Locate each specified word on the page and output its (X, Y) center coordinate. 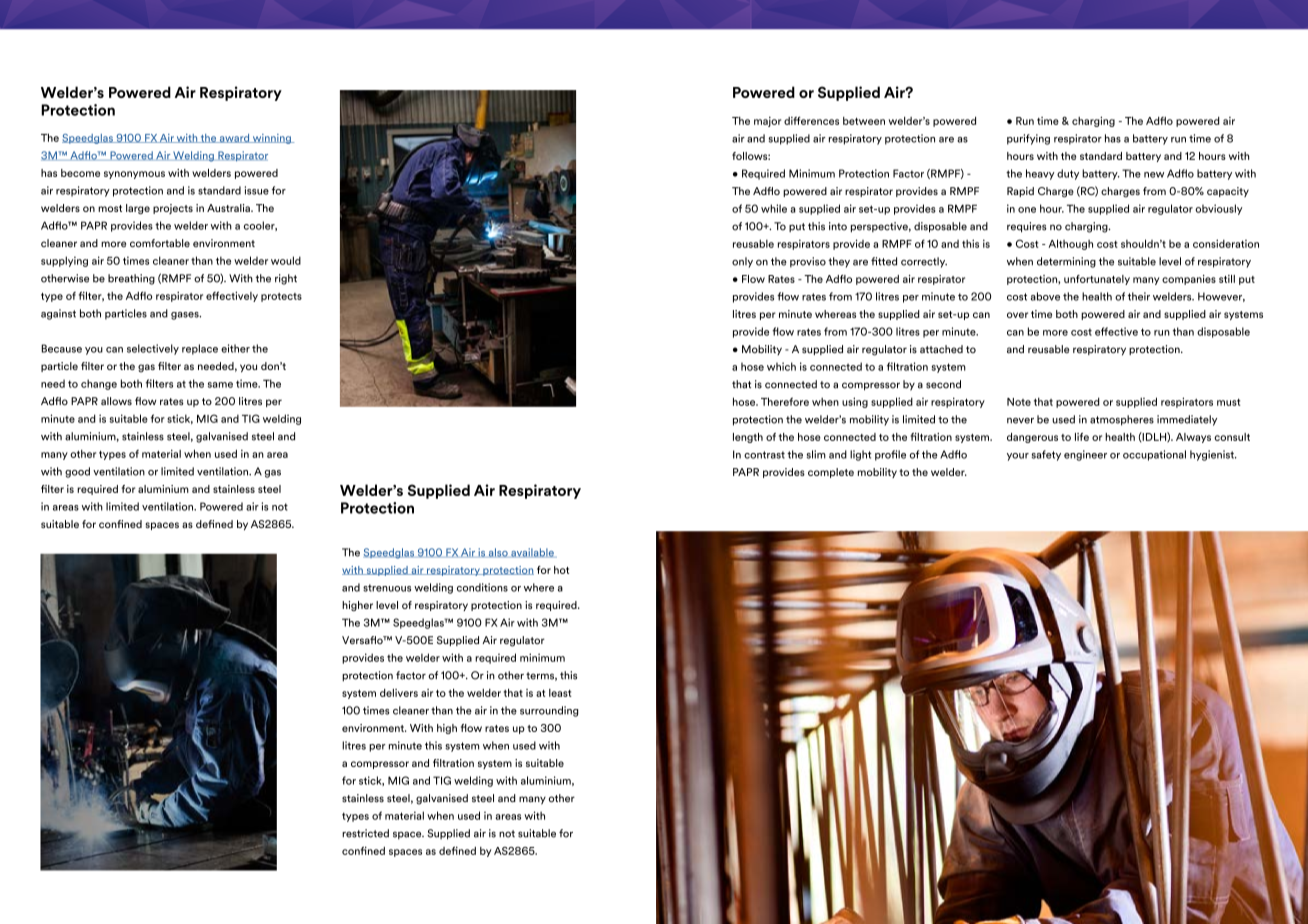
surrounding (549, 711)
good (77, 472)
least (560, 693)
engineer (1085, 455)
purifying (1028, 139)
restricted (365, 833)
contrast (764, 455)
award (234, 138)
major (767, 122)
